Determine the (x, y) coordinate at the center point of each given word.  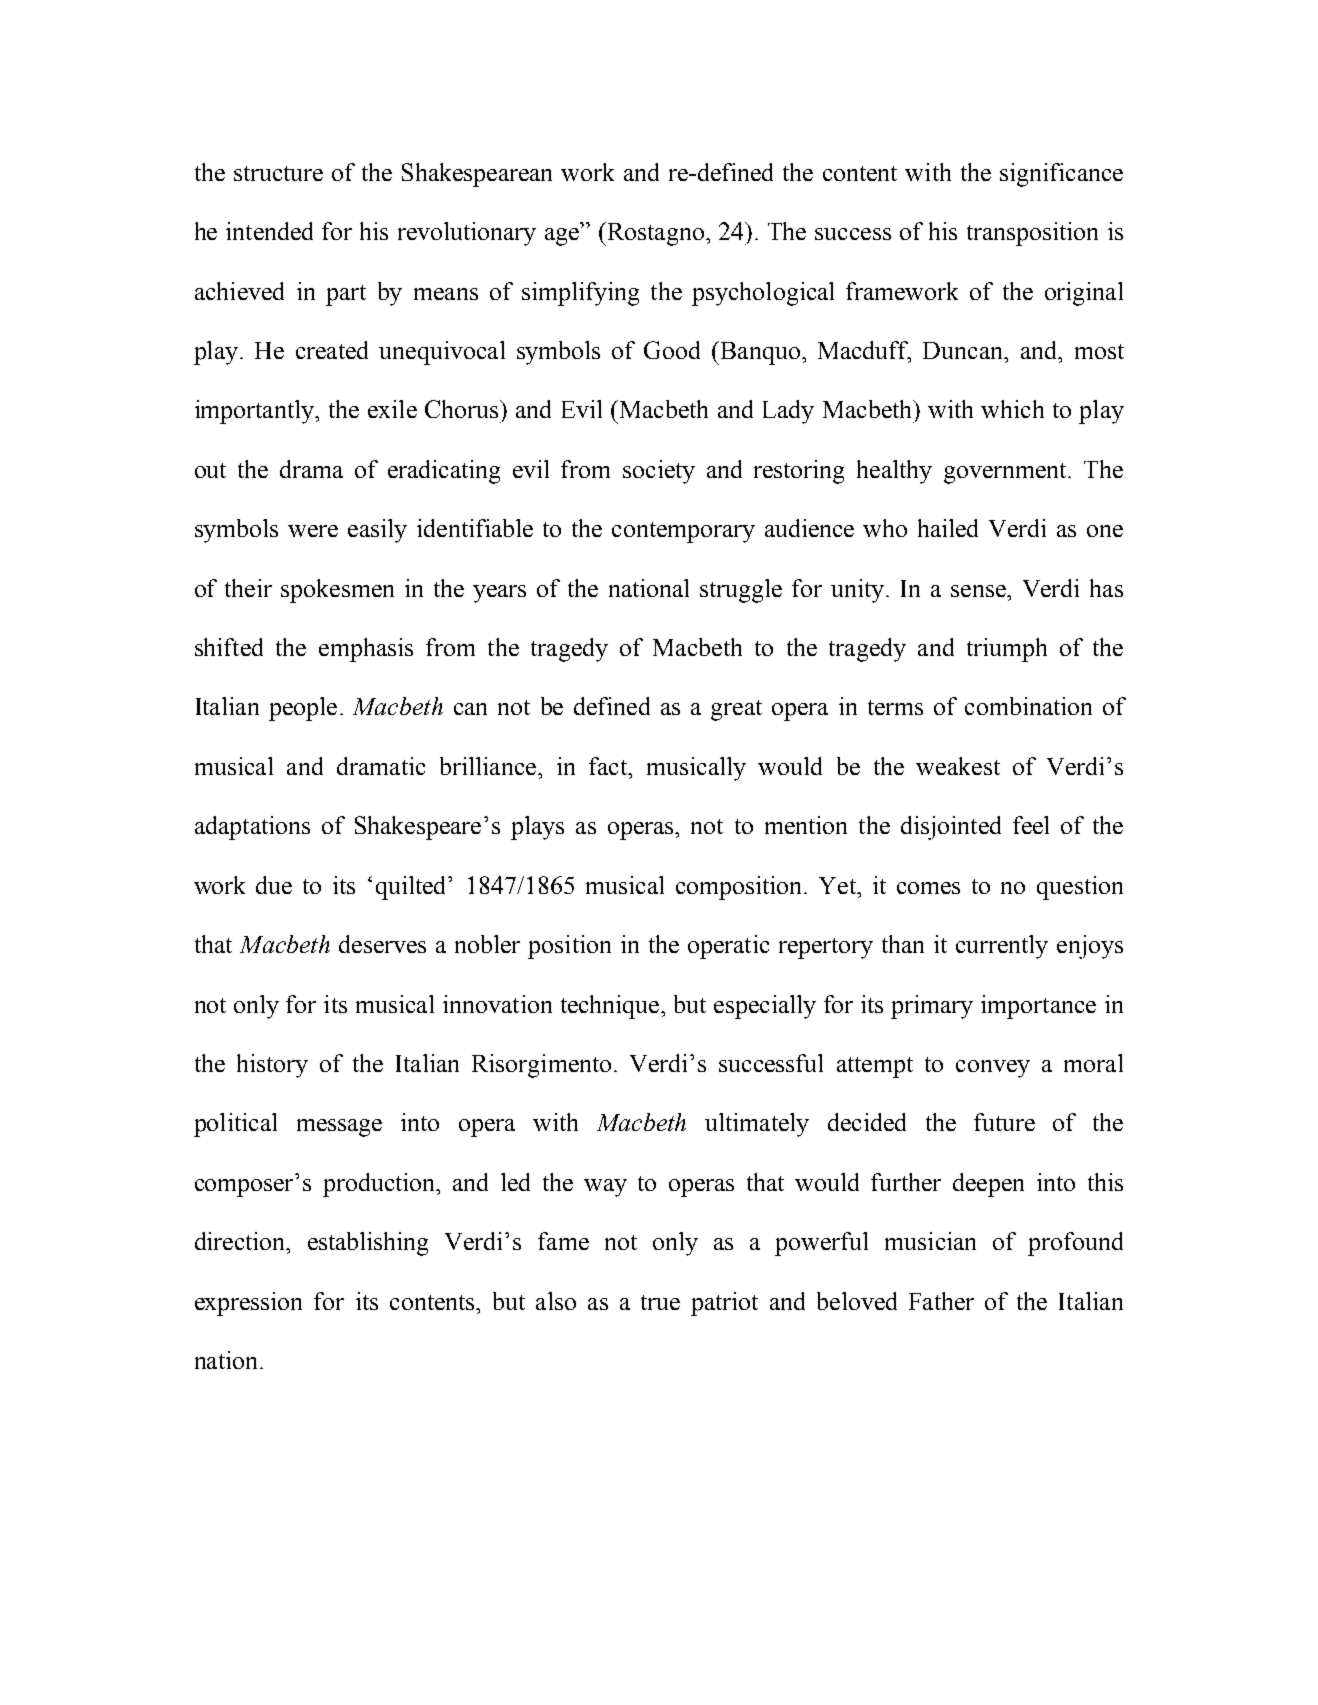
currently (1002, 947)
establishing (368, 1244)
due (274, 885)
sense (979, 591)
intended (269, 231)
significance (1061, 175)
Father (941, 1301)
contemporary (683, 532)
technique (611, 1007)
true (660, 1302)
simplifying (580, 294)
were (313, 531)
